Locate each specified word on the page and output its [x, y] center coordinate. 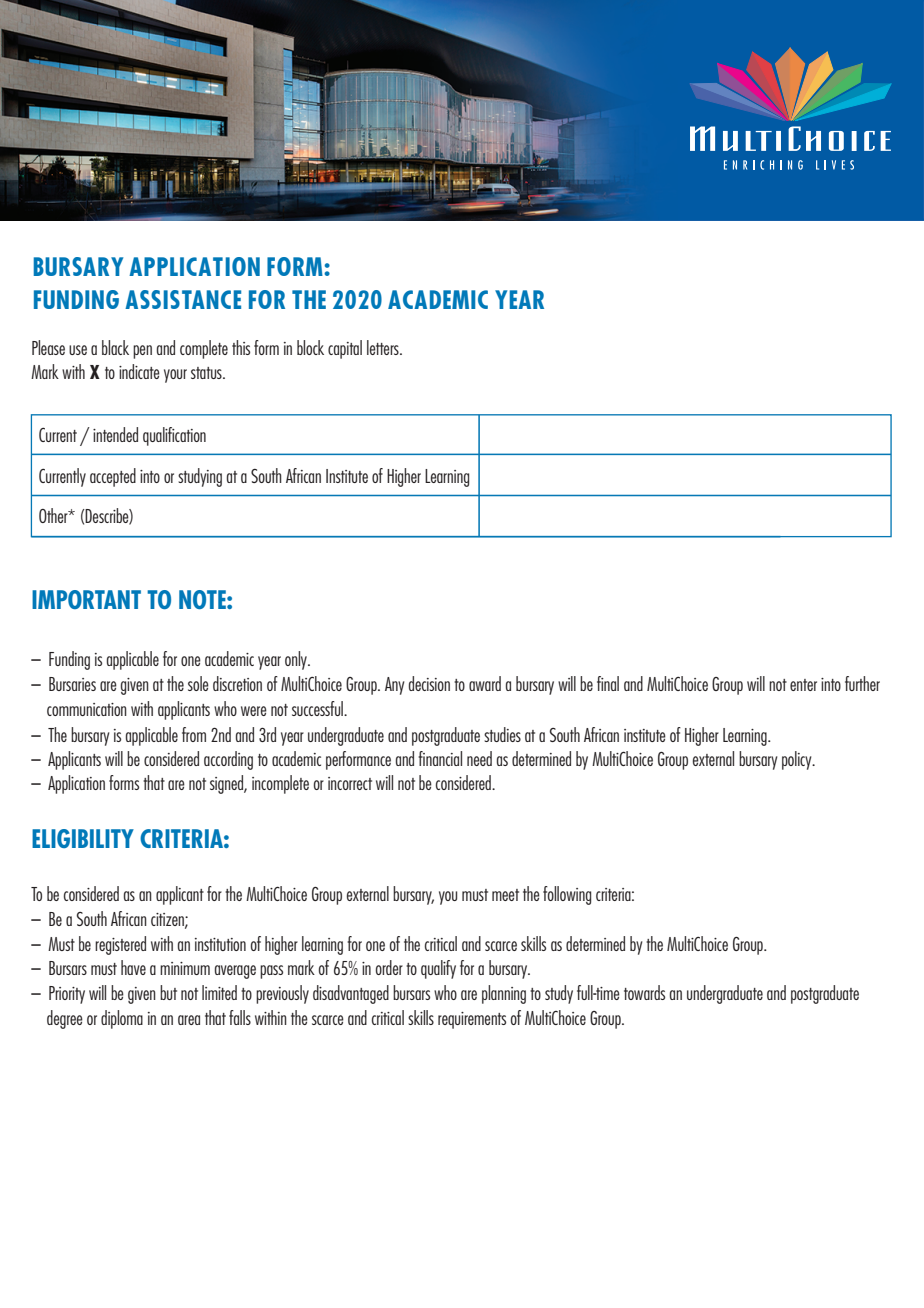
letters [384, 347]
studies [502, 734]
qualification [174, 436]
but [168, 992]
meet [505, 895]
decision [429, 683]
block [310, 347]
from [194, 734]
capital [345, 349]
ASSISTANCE [183, 299]
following [567, 895]
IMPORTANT [86, 599]
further [862, 683]
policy [798, 760]
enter [803, 685]
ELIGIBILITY [83, 838]
